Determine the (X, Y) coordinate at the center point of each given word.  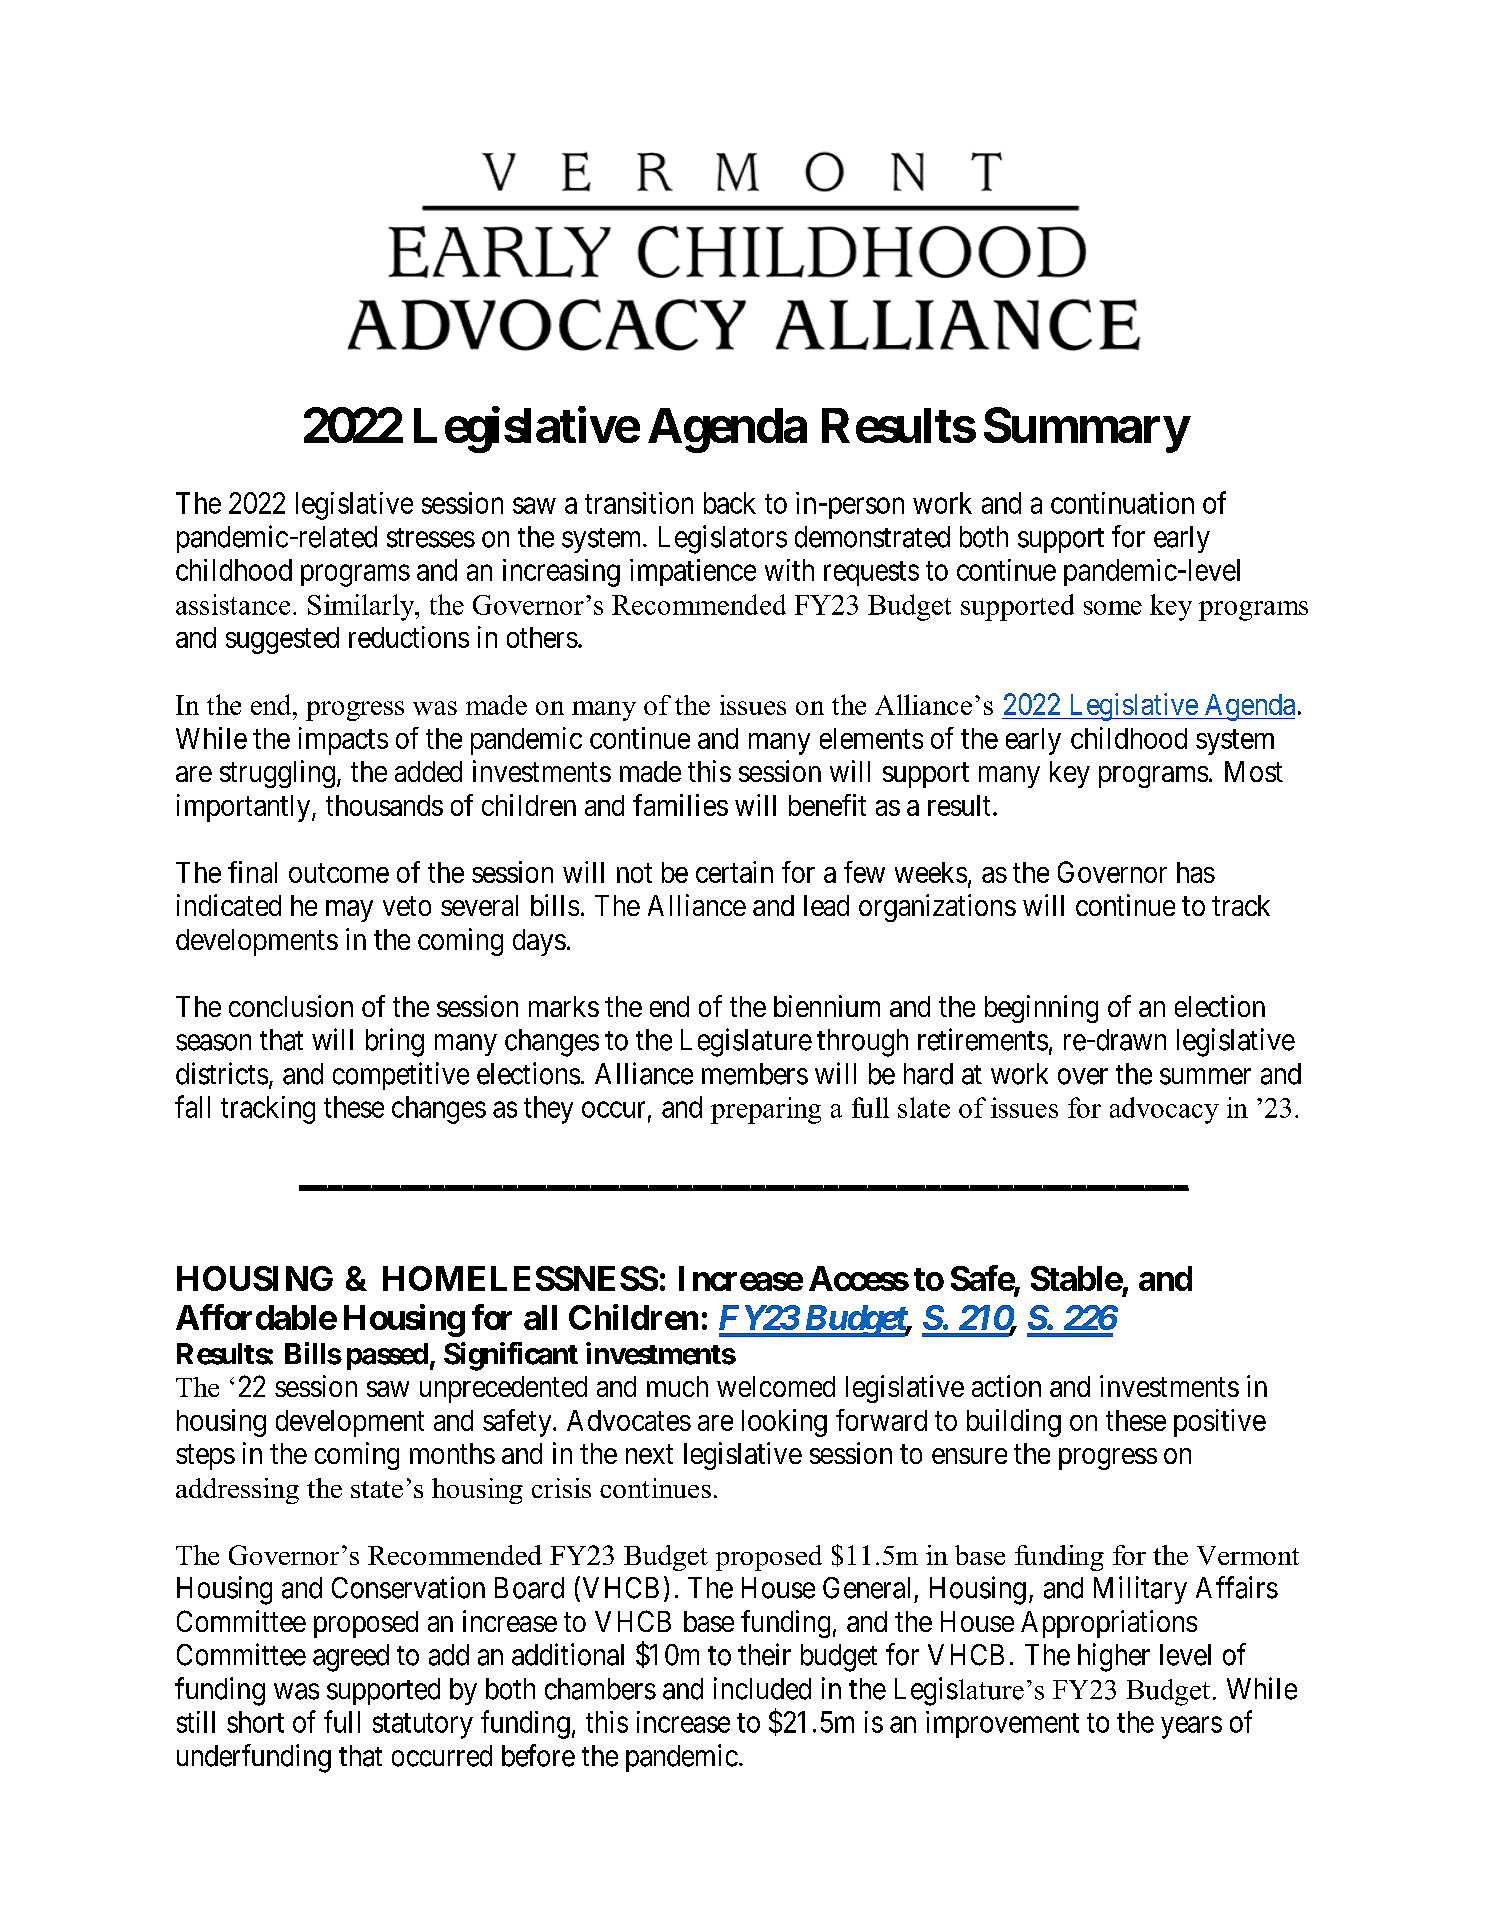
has (1196, 872)
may (349, 911)
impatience (693, 572)
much (677, 1386)
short (255, 1722)
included (762, 1688)
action (1006, 1386)
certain (734, 872)
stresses (431, 538)
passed (387, 1356)
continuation (1122, 503)
